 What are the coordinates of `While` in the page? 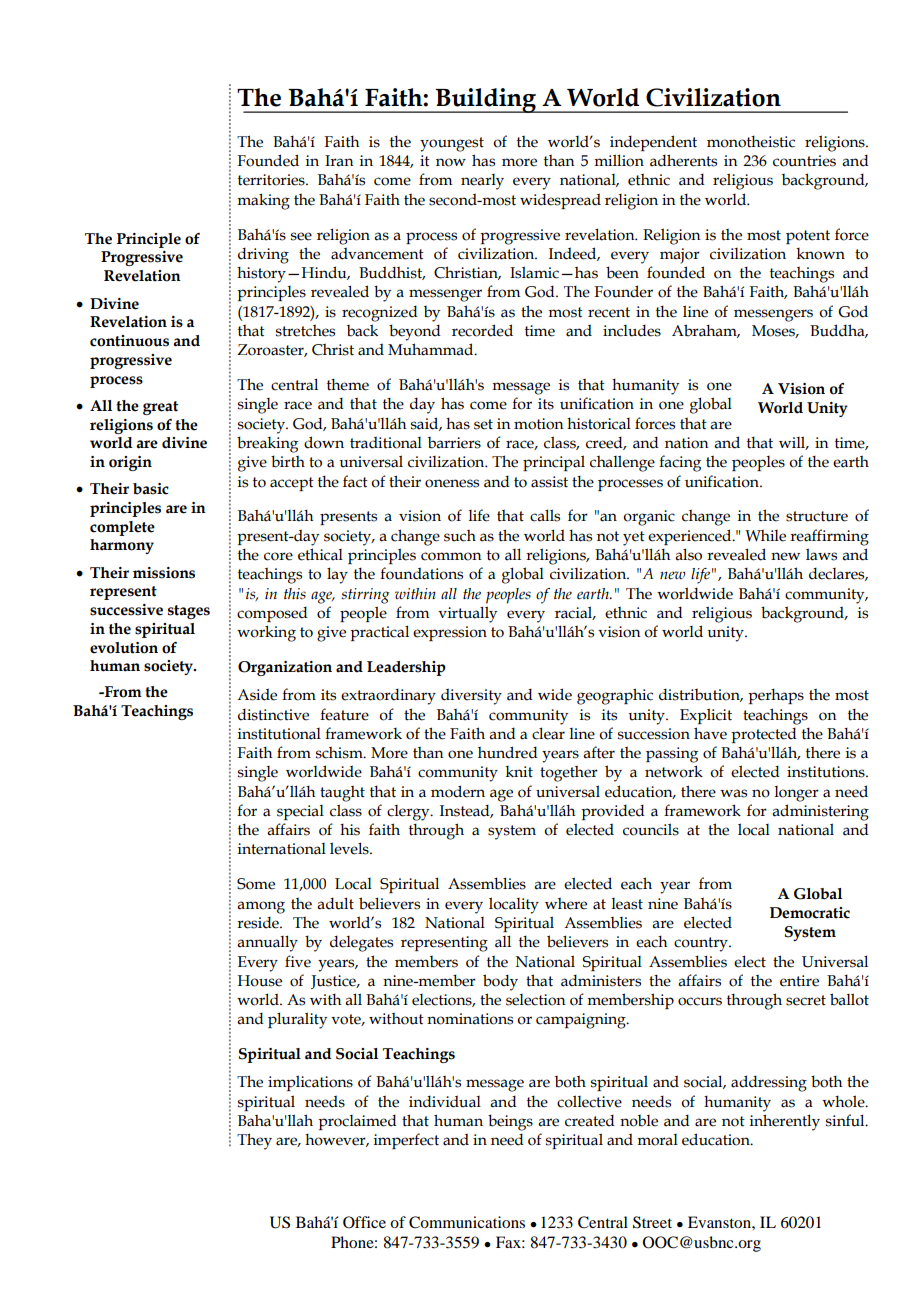 It's located at (765, 536).
